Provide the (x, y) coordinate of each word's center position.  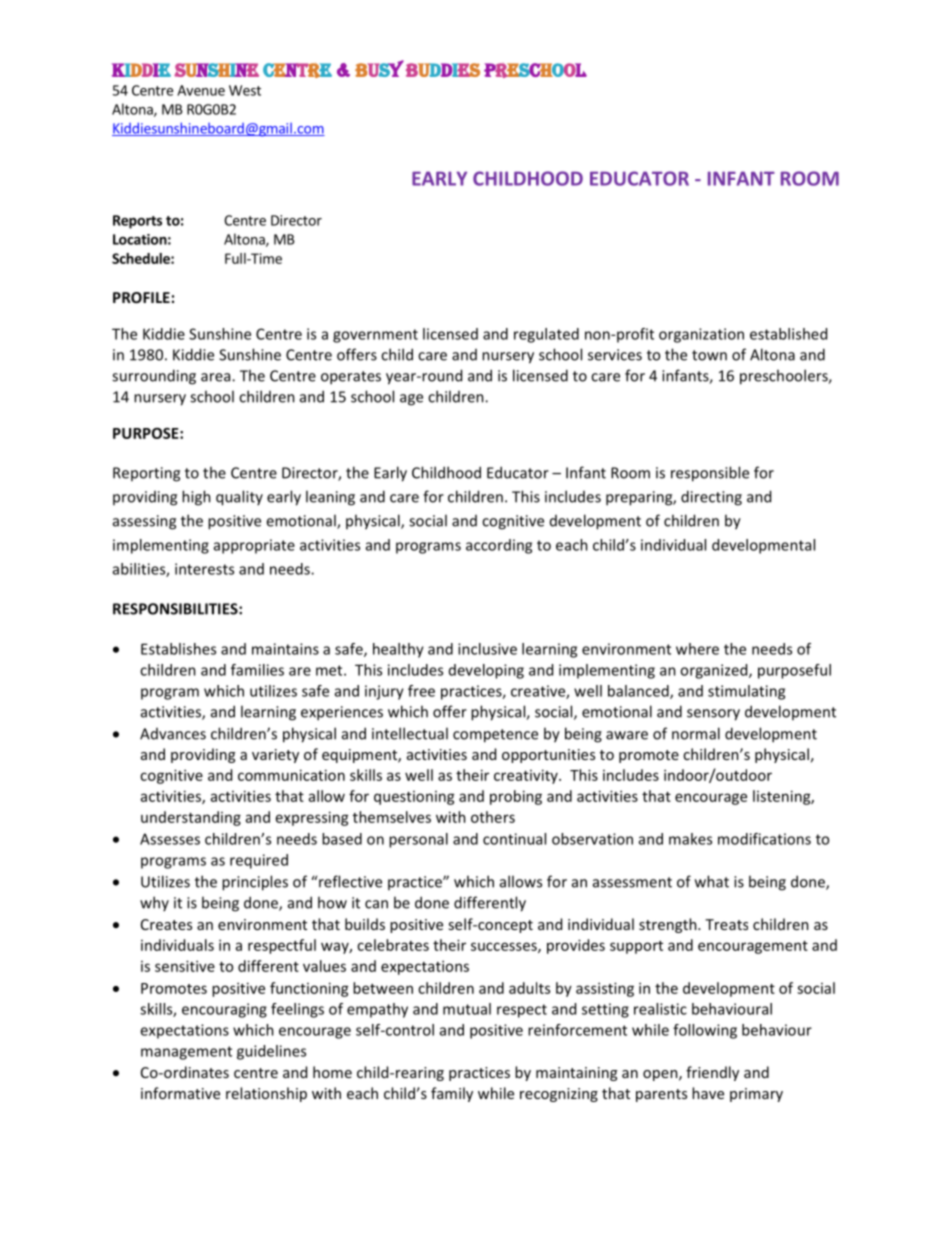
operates (351, 378)
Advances (173, 734)
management (186, 1053)
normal (696, 733)
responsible (710, 474)
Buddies (443, 70)
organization (701, 335)
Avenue (201, 90)
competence (495, 736)
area (217, 377)
